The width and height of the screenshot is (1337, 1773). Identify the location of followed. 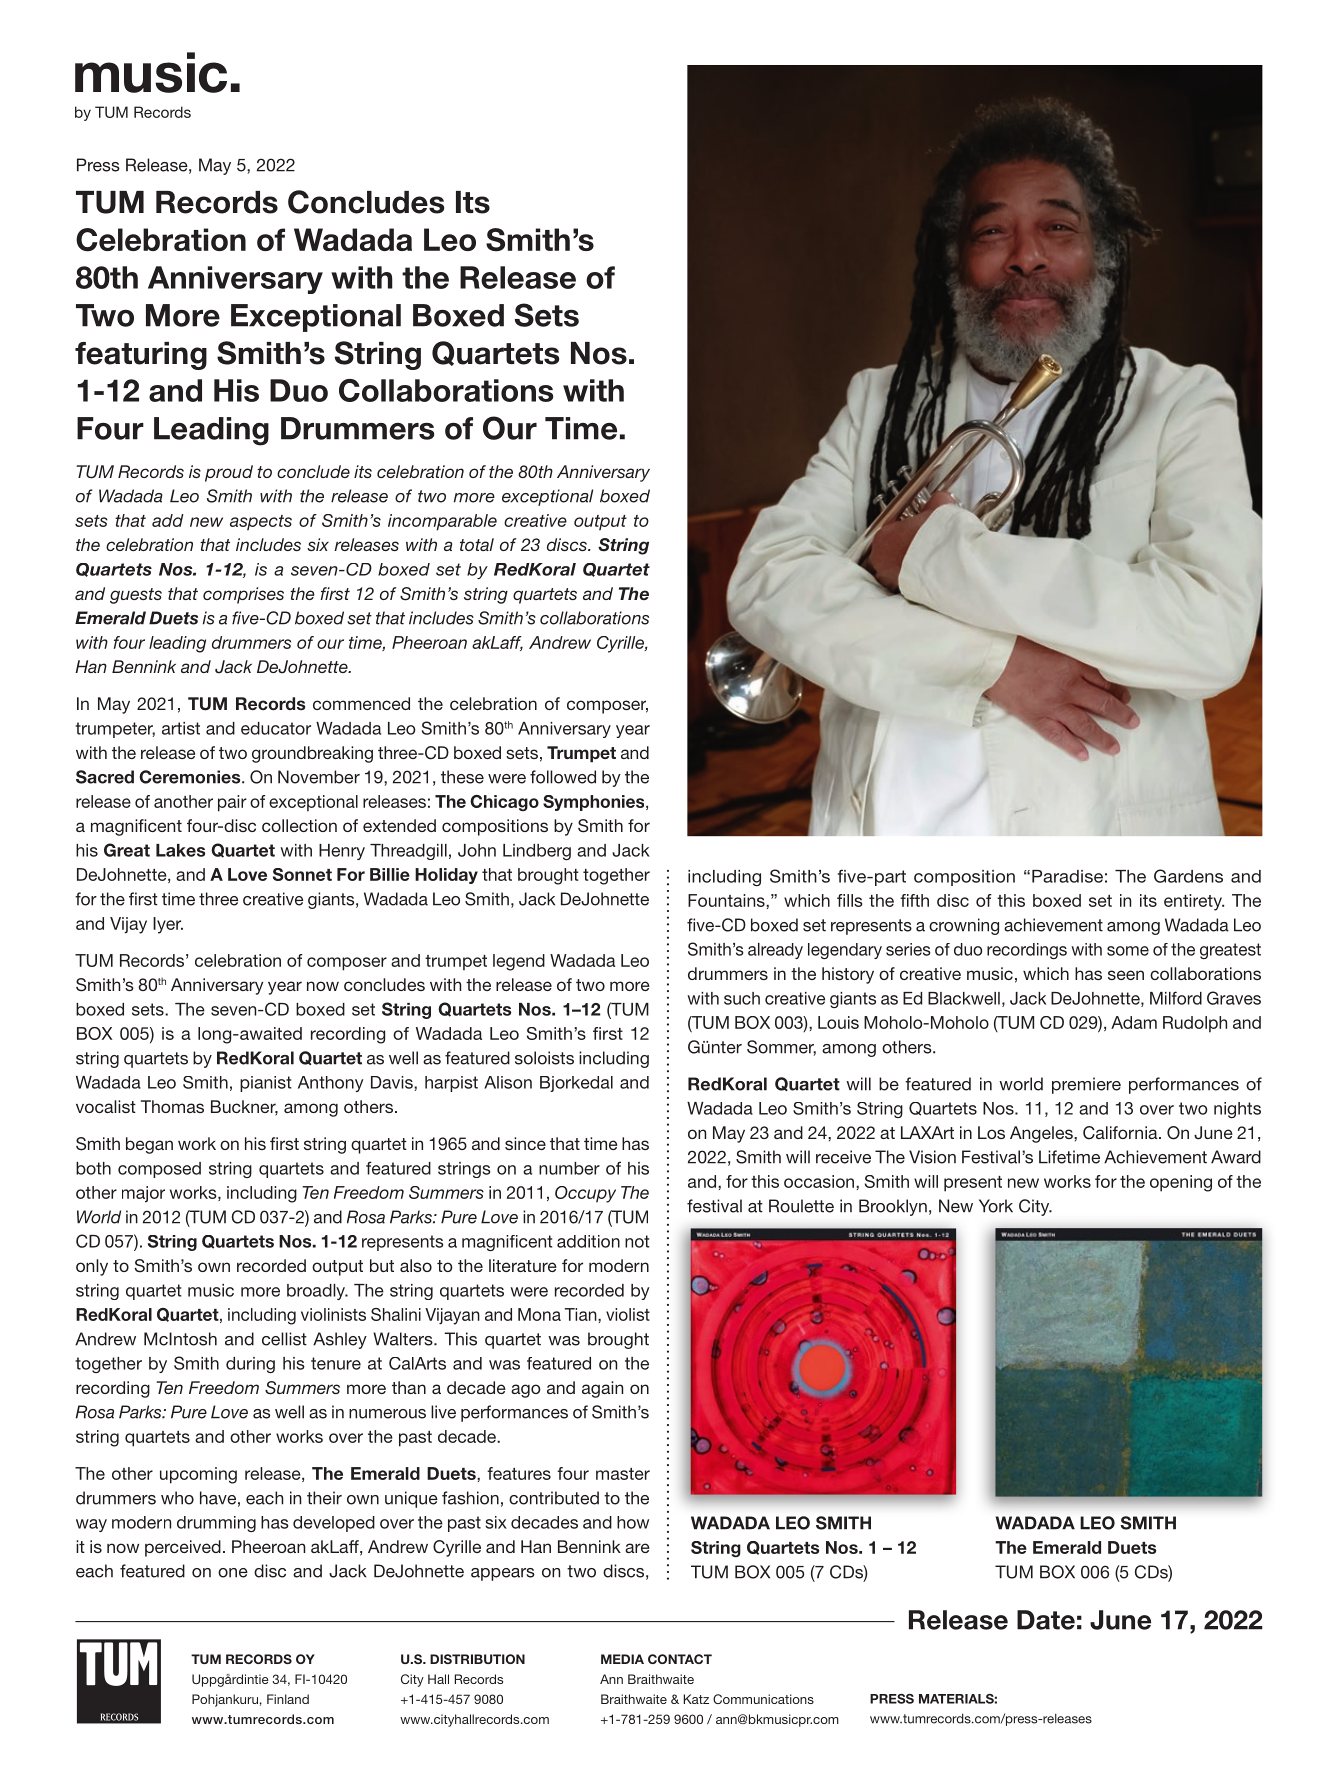
(563, 777).
